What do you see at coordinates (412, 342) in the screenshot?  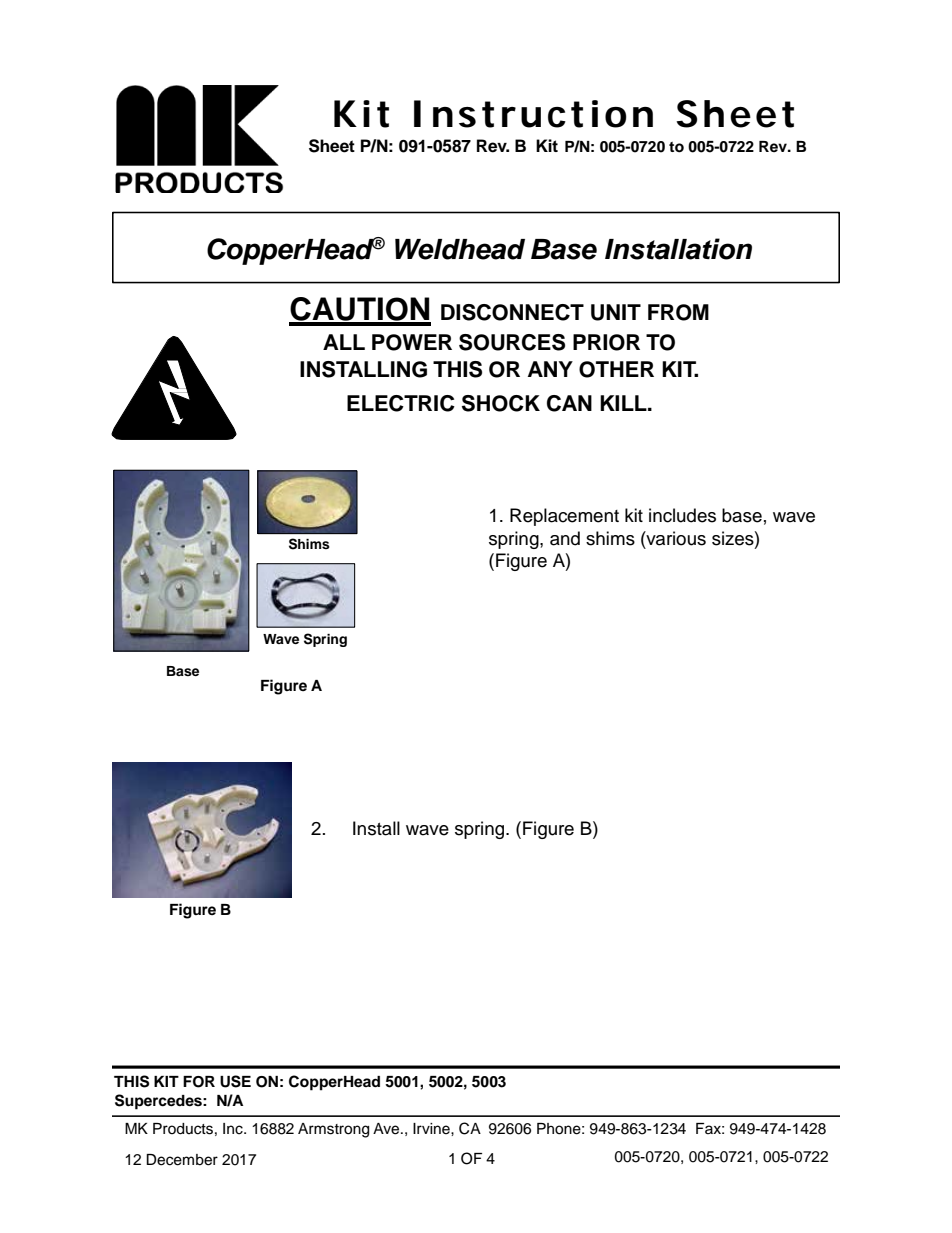 I see `POWER` at bounding box center [412, 342].
